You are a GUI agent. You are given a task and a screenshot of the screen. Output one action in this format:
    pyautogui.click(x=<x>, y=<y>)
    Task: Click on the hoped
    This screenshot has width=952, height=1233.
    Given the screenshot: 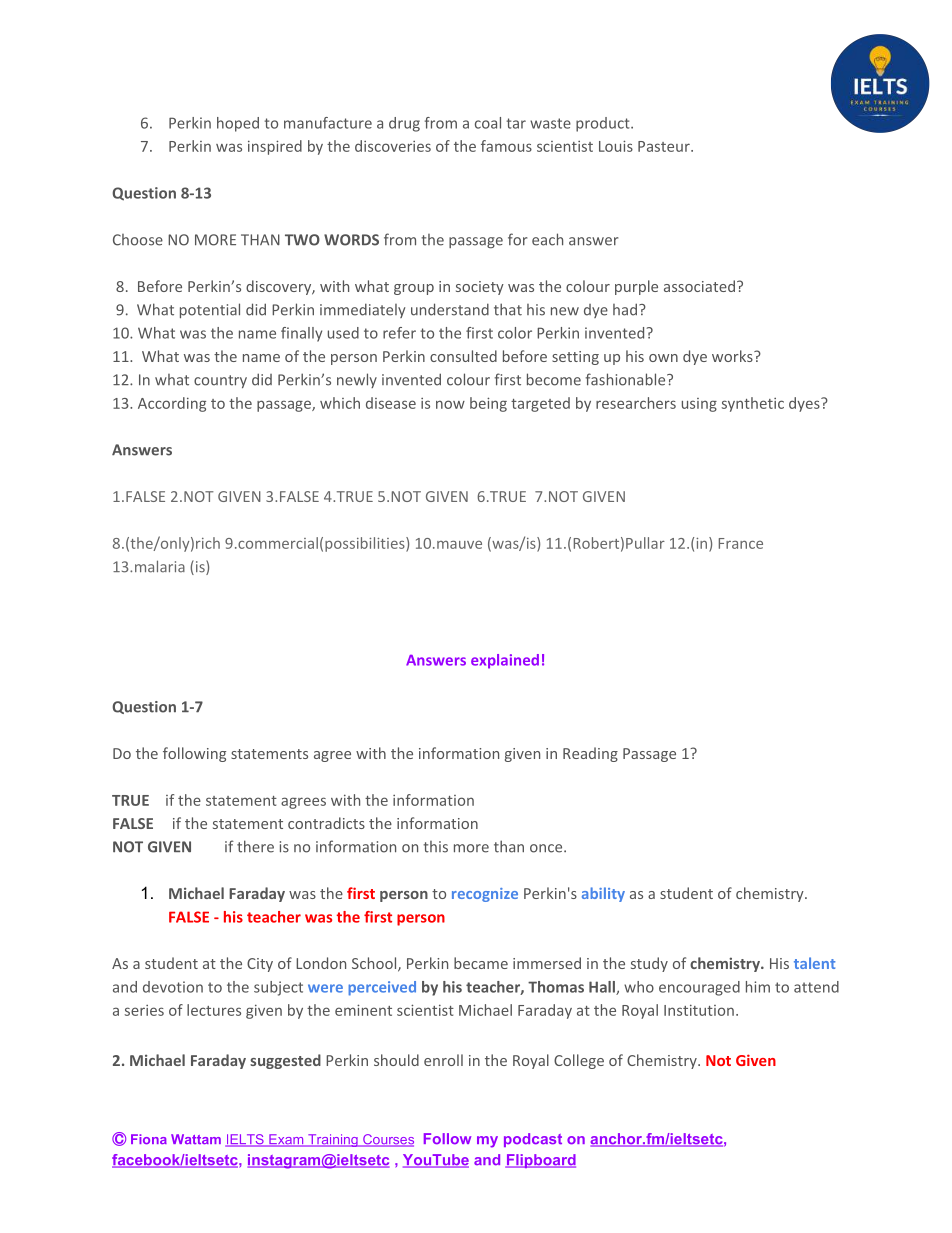 What is the action you would take?
    pyautogui.click(x=238, y=124)
